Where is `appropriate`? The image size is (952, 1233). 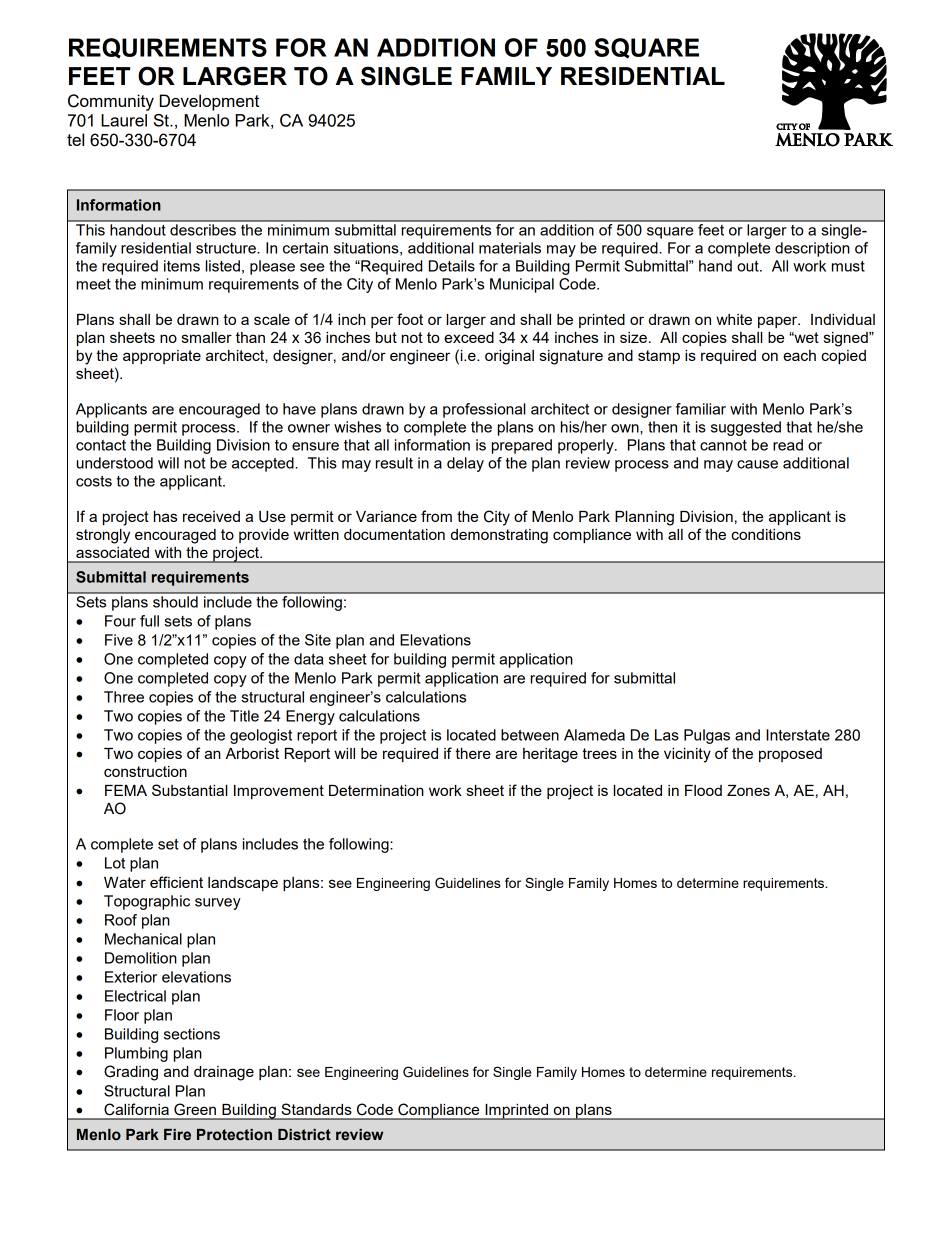 appropriate is located at coordinates (162, 357).
